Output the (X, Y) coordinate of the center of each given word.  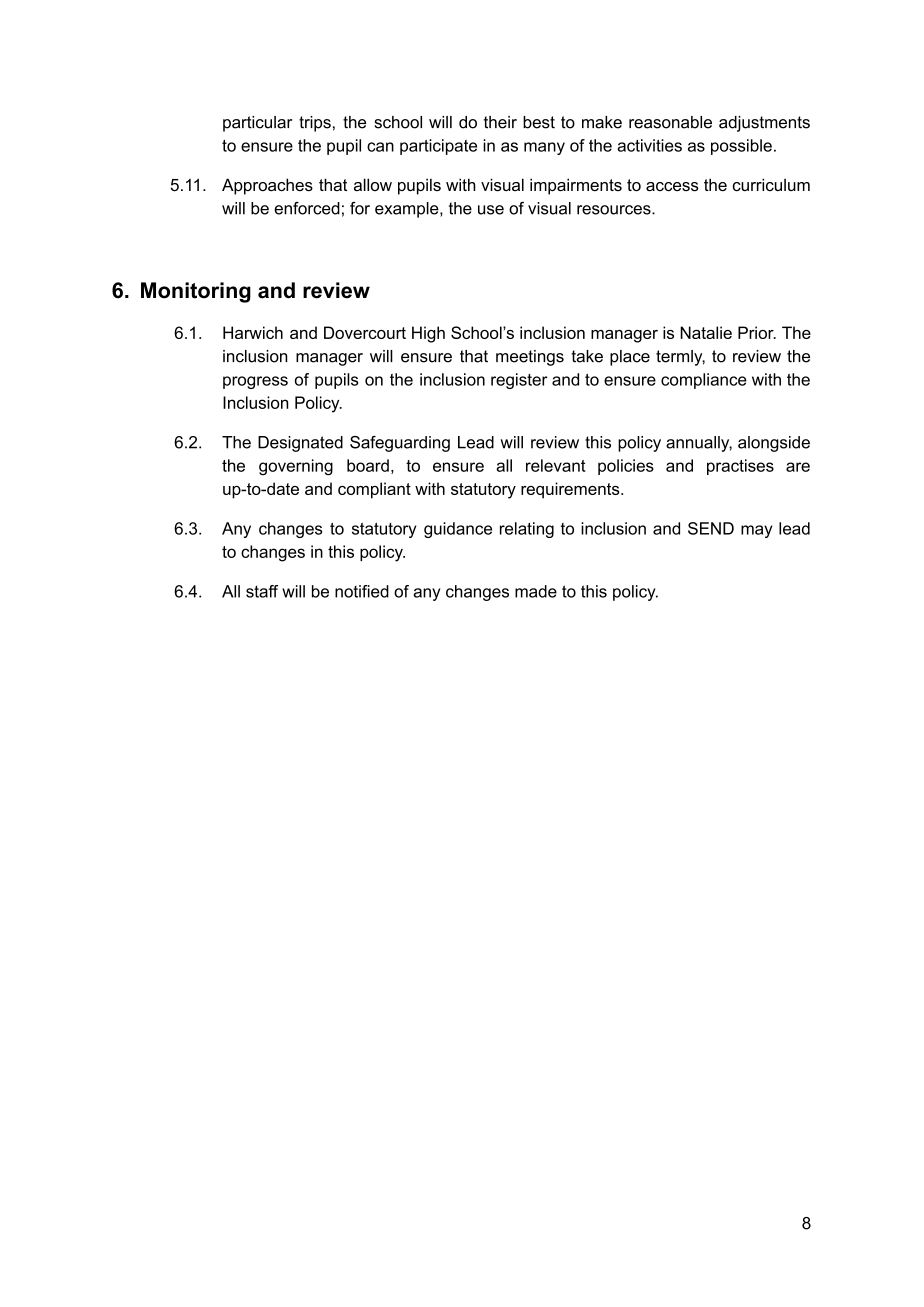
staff (262, 591)
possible (741, 147)
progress (255, 382)
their (500, 122)
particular (257, 124)
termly (680, 358)
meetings (530, 358)
